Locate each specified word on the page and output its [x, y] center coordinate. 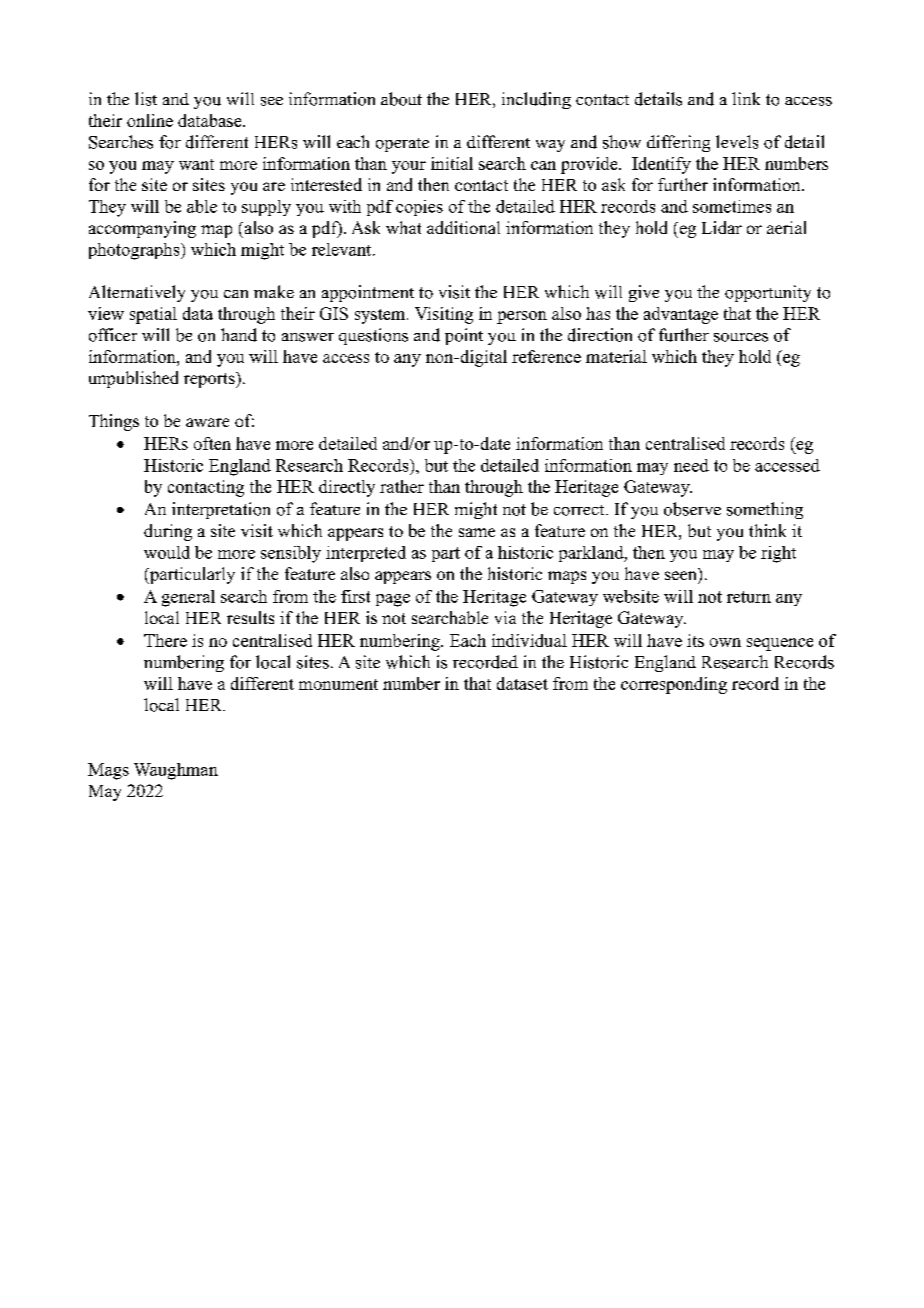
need [691, 465]
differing [678, 143]
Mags [108, 771]
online [150, 120]
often [212, 443]
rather [402, 486]
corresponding [674, 685]
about [401, 99]
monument [338, 684]
